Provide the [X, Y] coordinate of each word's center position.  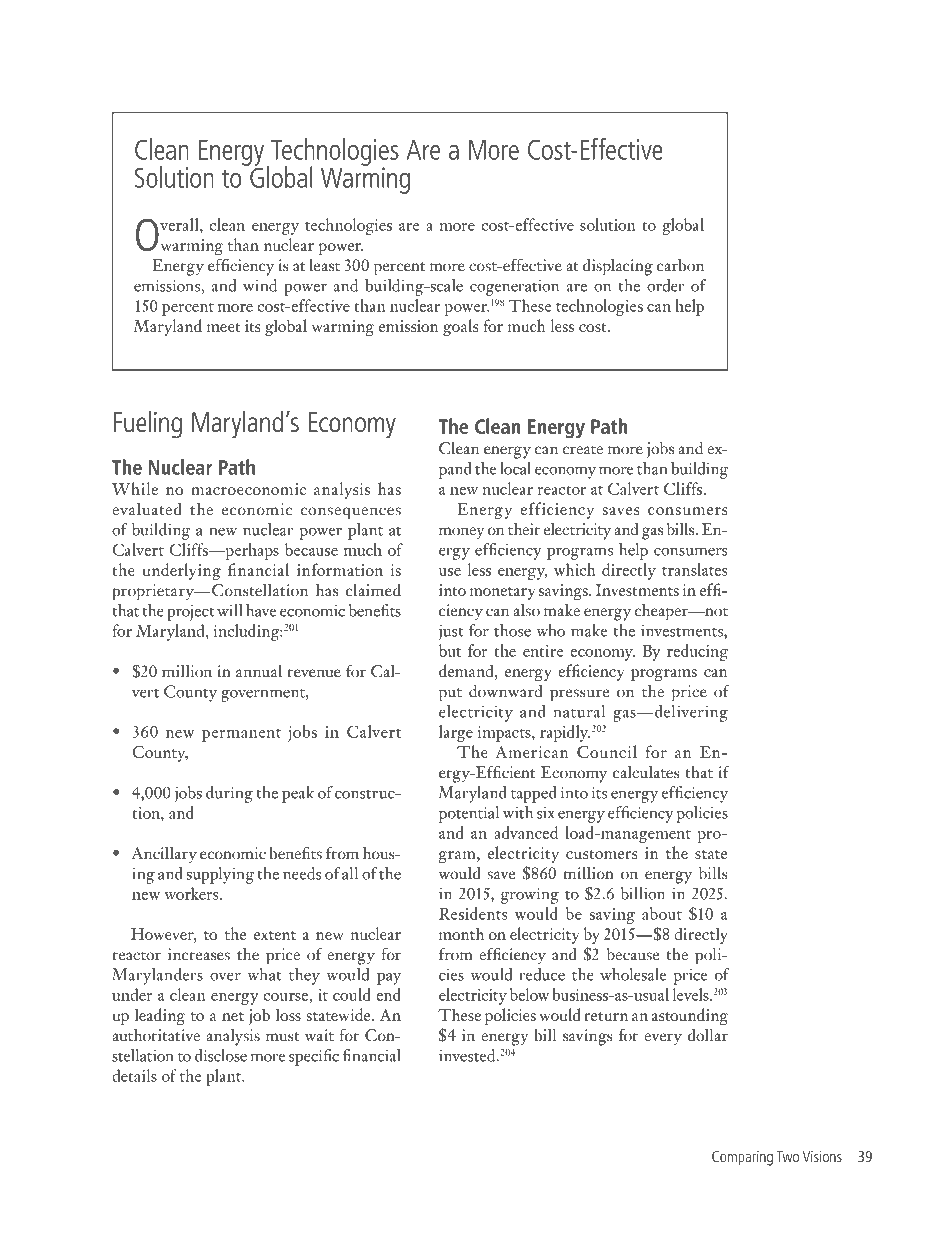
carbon [680, 265]
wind [260, 285]
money [462, 533]
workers [192, 893]
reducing [697, 652]
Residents [473, 913]
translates [694, 569]
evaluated [147, 509]
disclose [221, 1055]
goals [460, 327]
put [450, 695]
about [662, 913]
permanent [241, 735]
